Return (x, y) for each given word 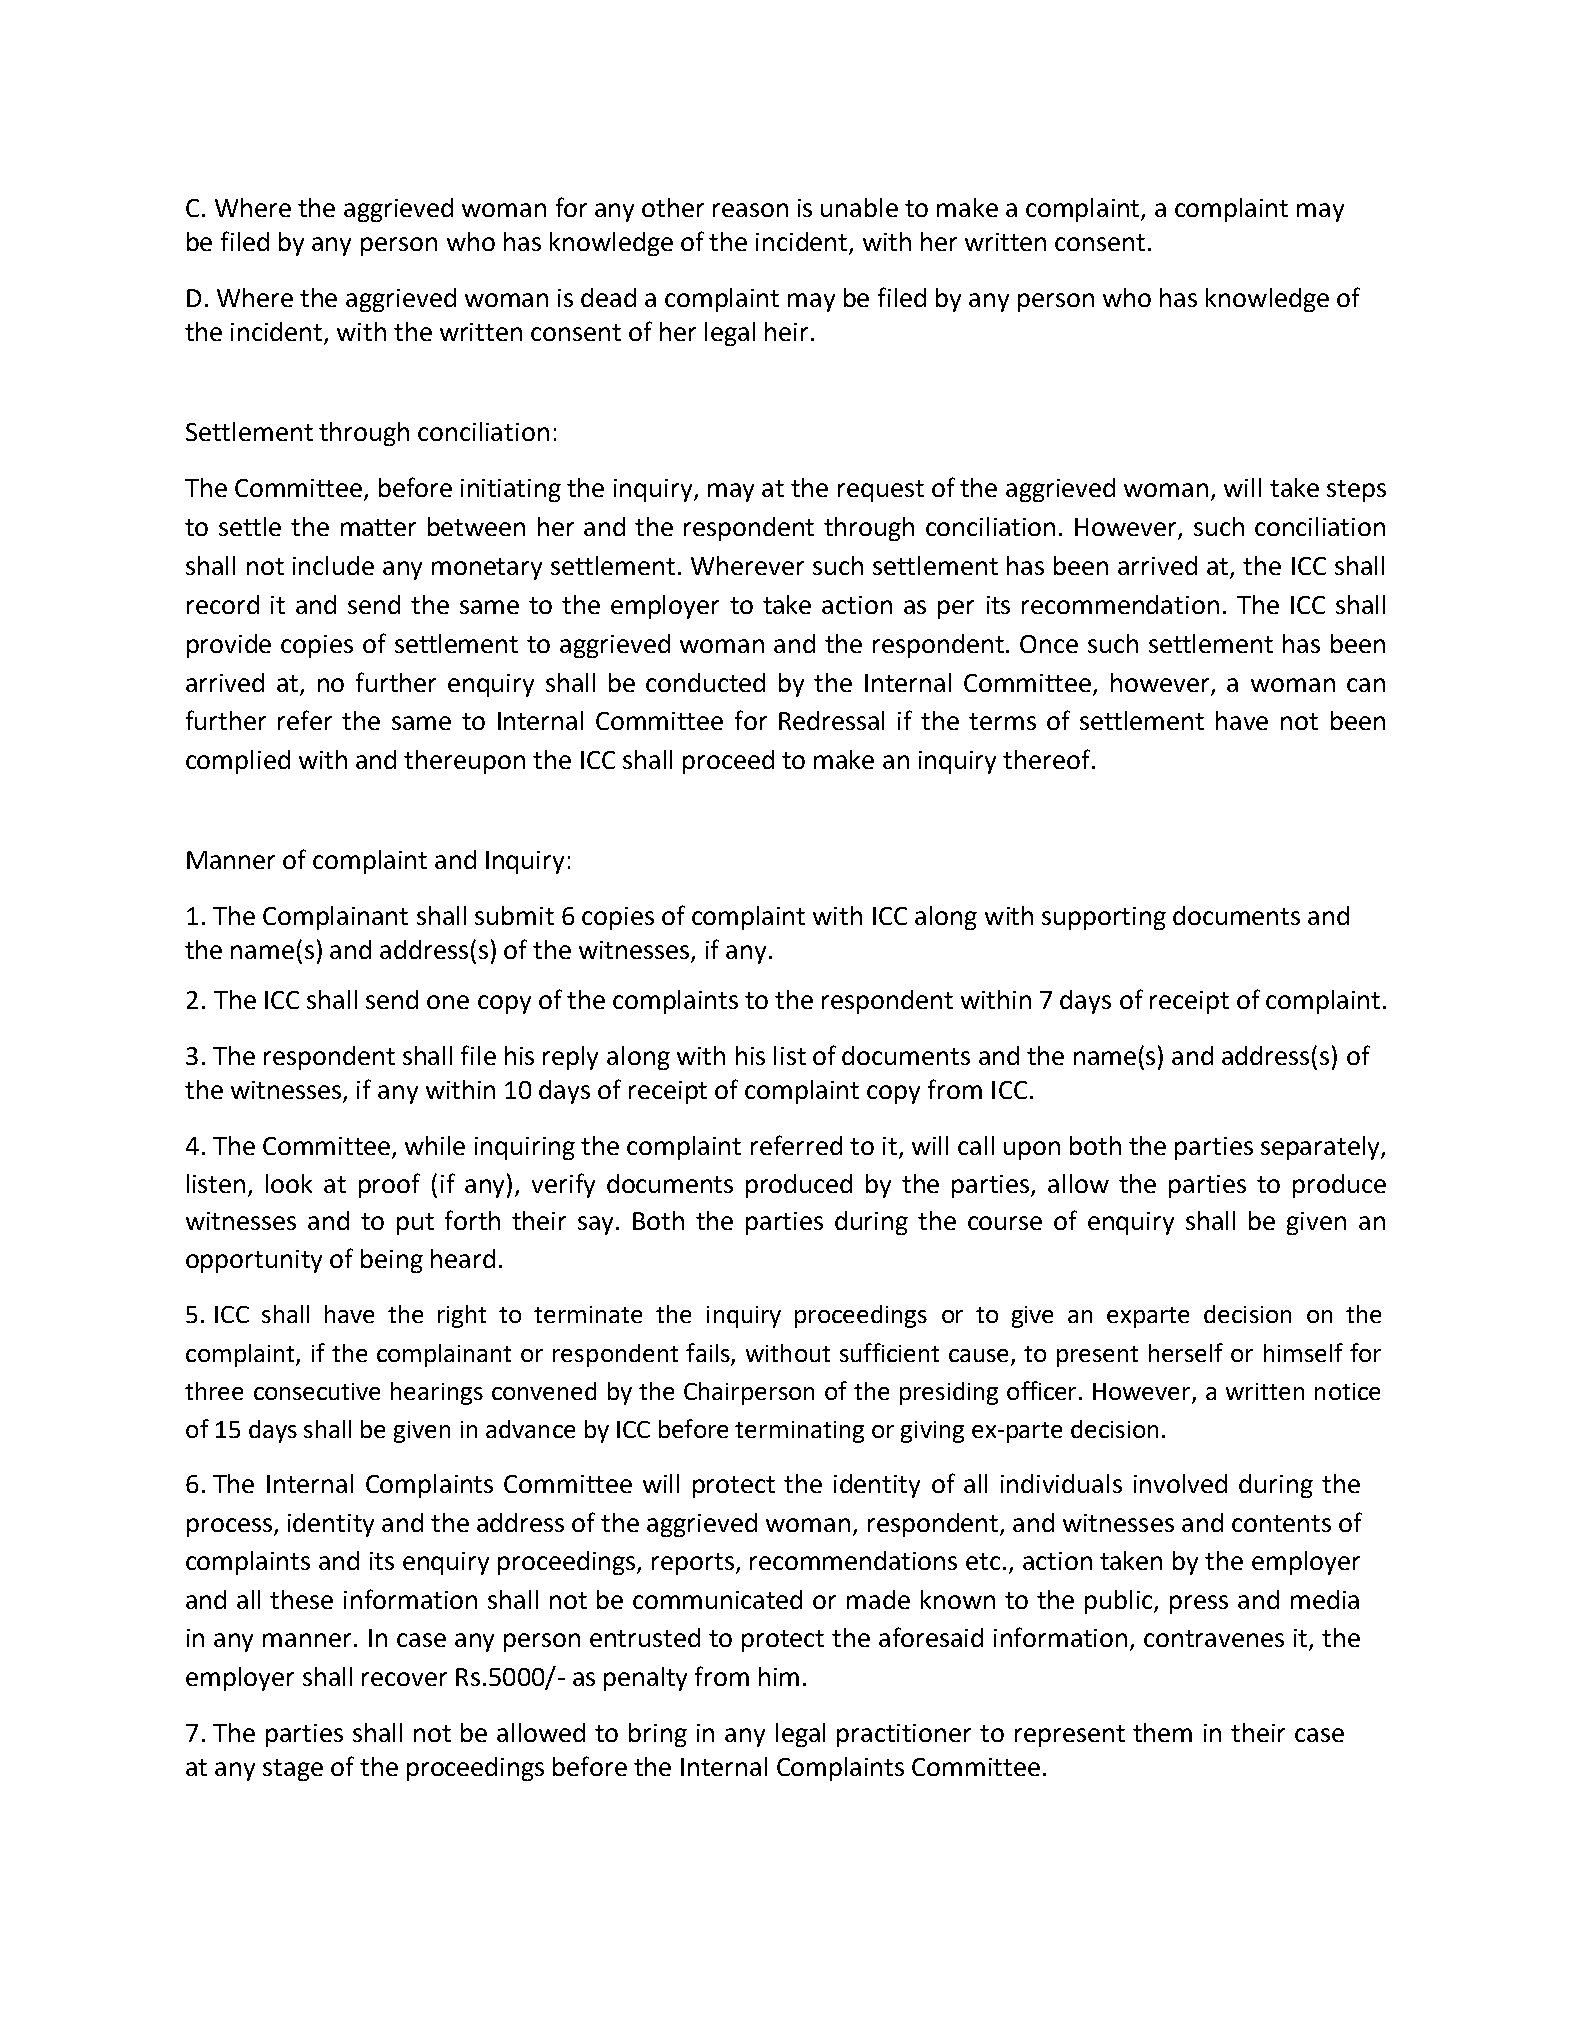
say (597, 1225)
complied (238, 762)
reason (750, 210)
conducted (705, 682)
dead (608, 297)
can (1366, 685)
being (392, 1261)
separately (1321, 1148)
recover (404, 1679)
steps (1356, 491)
